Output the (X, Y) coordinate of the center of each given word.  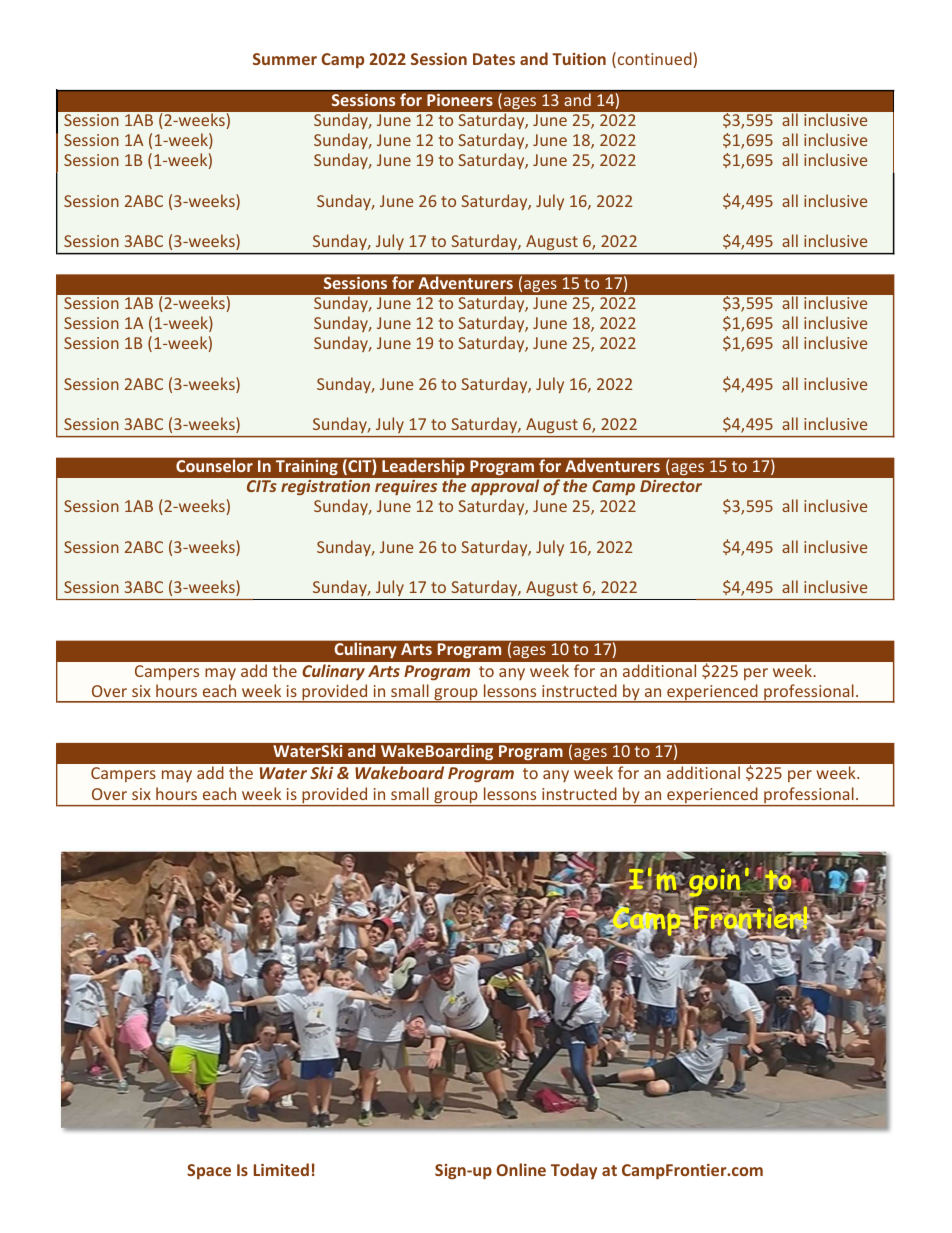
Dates (494, 59)
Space (209, 1171)
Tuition (579, 59)
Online (521, 1169)
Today (574, 1171)
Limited (281, 1169)
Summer (285, 59)
